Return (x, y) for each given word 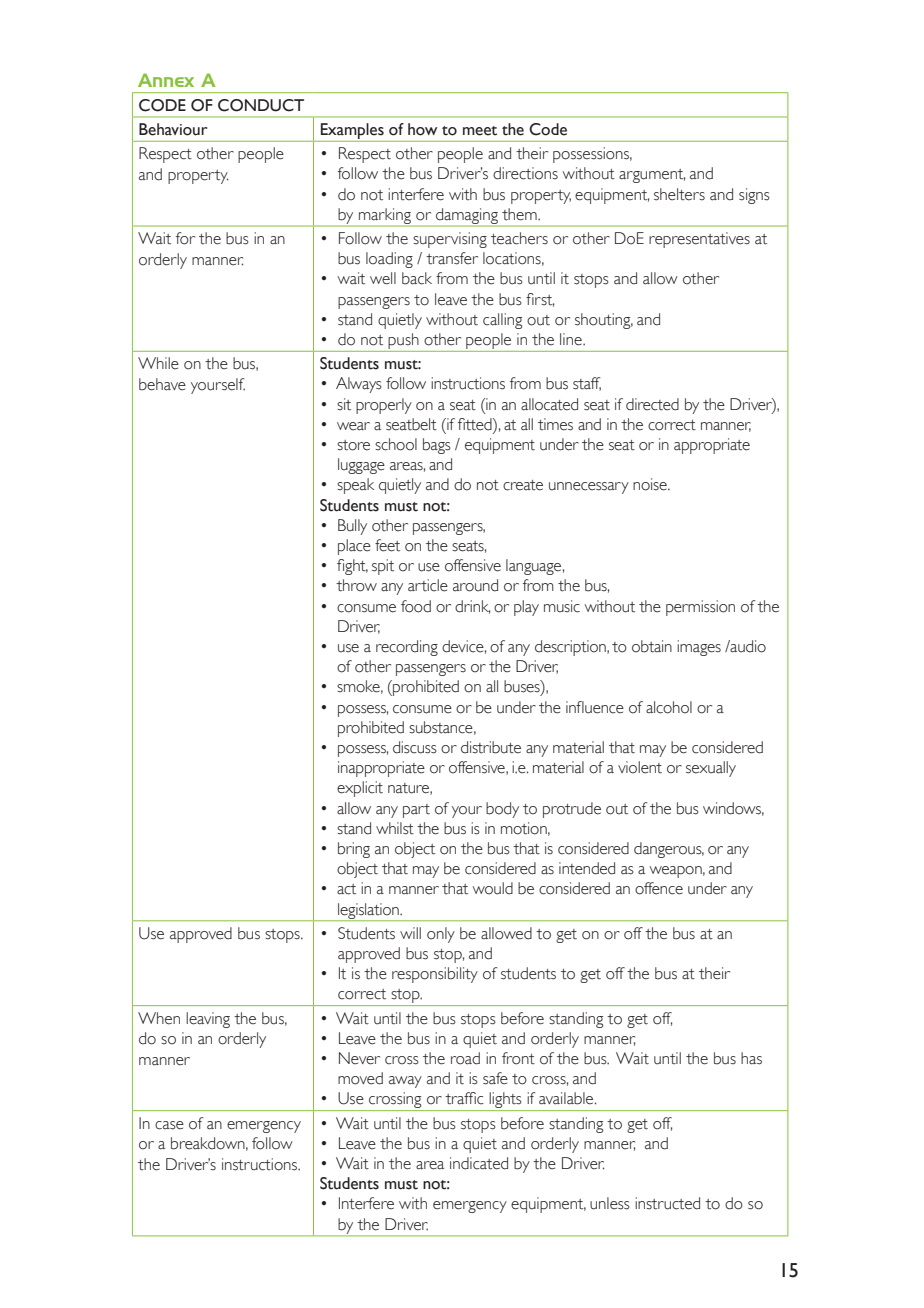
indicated (479, 1163)
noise (651, 484)
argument (652, 176)
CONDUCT (261, 105)
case (169, 1125)
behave (162, 384)
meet (480, 131)
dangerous (669, 850)
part (416, 811)
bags (437, 446)
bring (354, 850)
